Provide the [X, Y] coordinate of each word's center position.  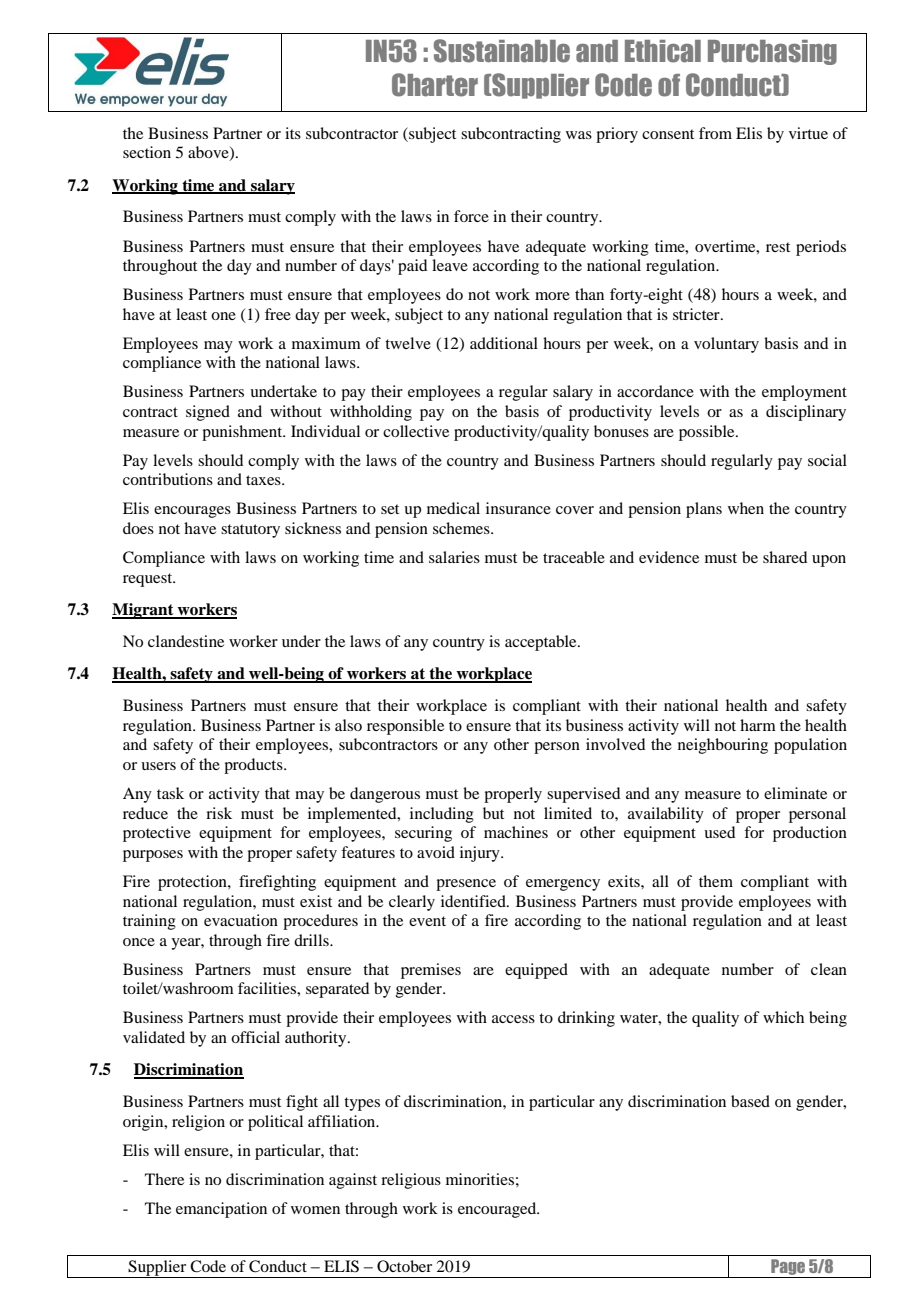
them [716, 881]
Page [788, 1268]
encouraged [498, 1210]
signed [208, 413]
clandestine [186, 641]
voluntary [726, 345]
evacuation [241, 920]
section [147, 152]
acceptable [542, 643]
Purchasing [772, 52]
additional [504, 343]
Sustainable [502, 51]
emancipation [221, 1210]
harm [758, 725]
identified [474, 901]
